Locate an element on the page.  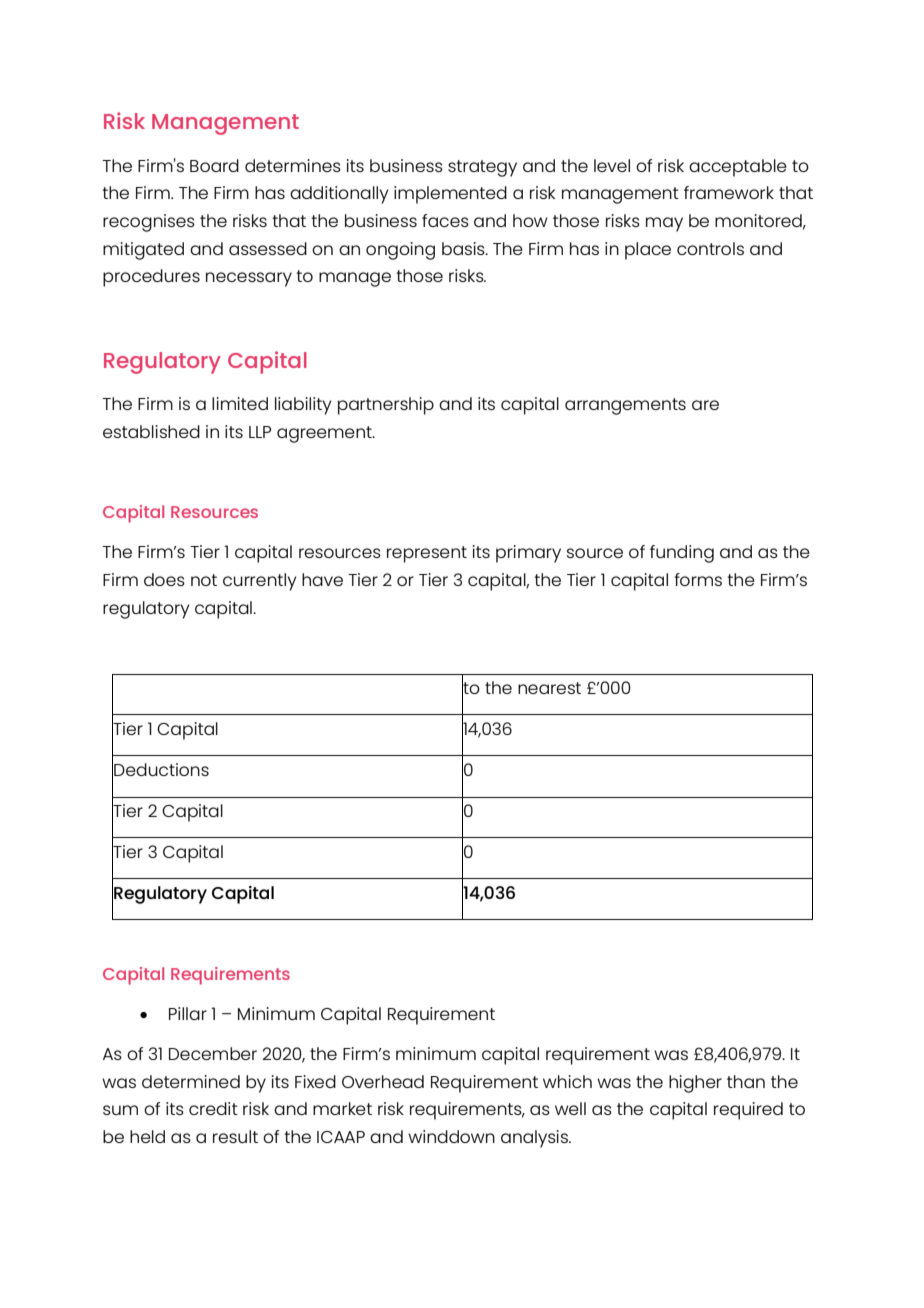
may is located at coordinates (664, 224).
